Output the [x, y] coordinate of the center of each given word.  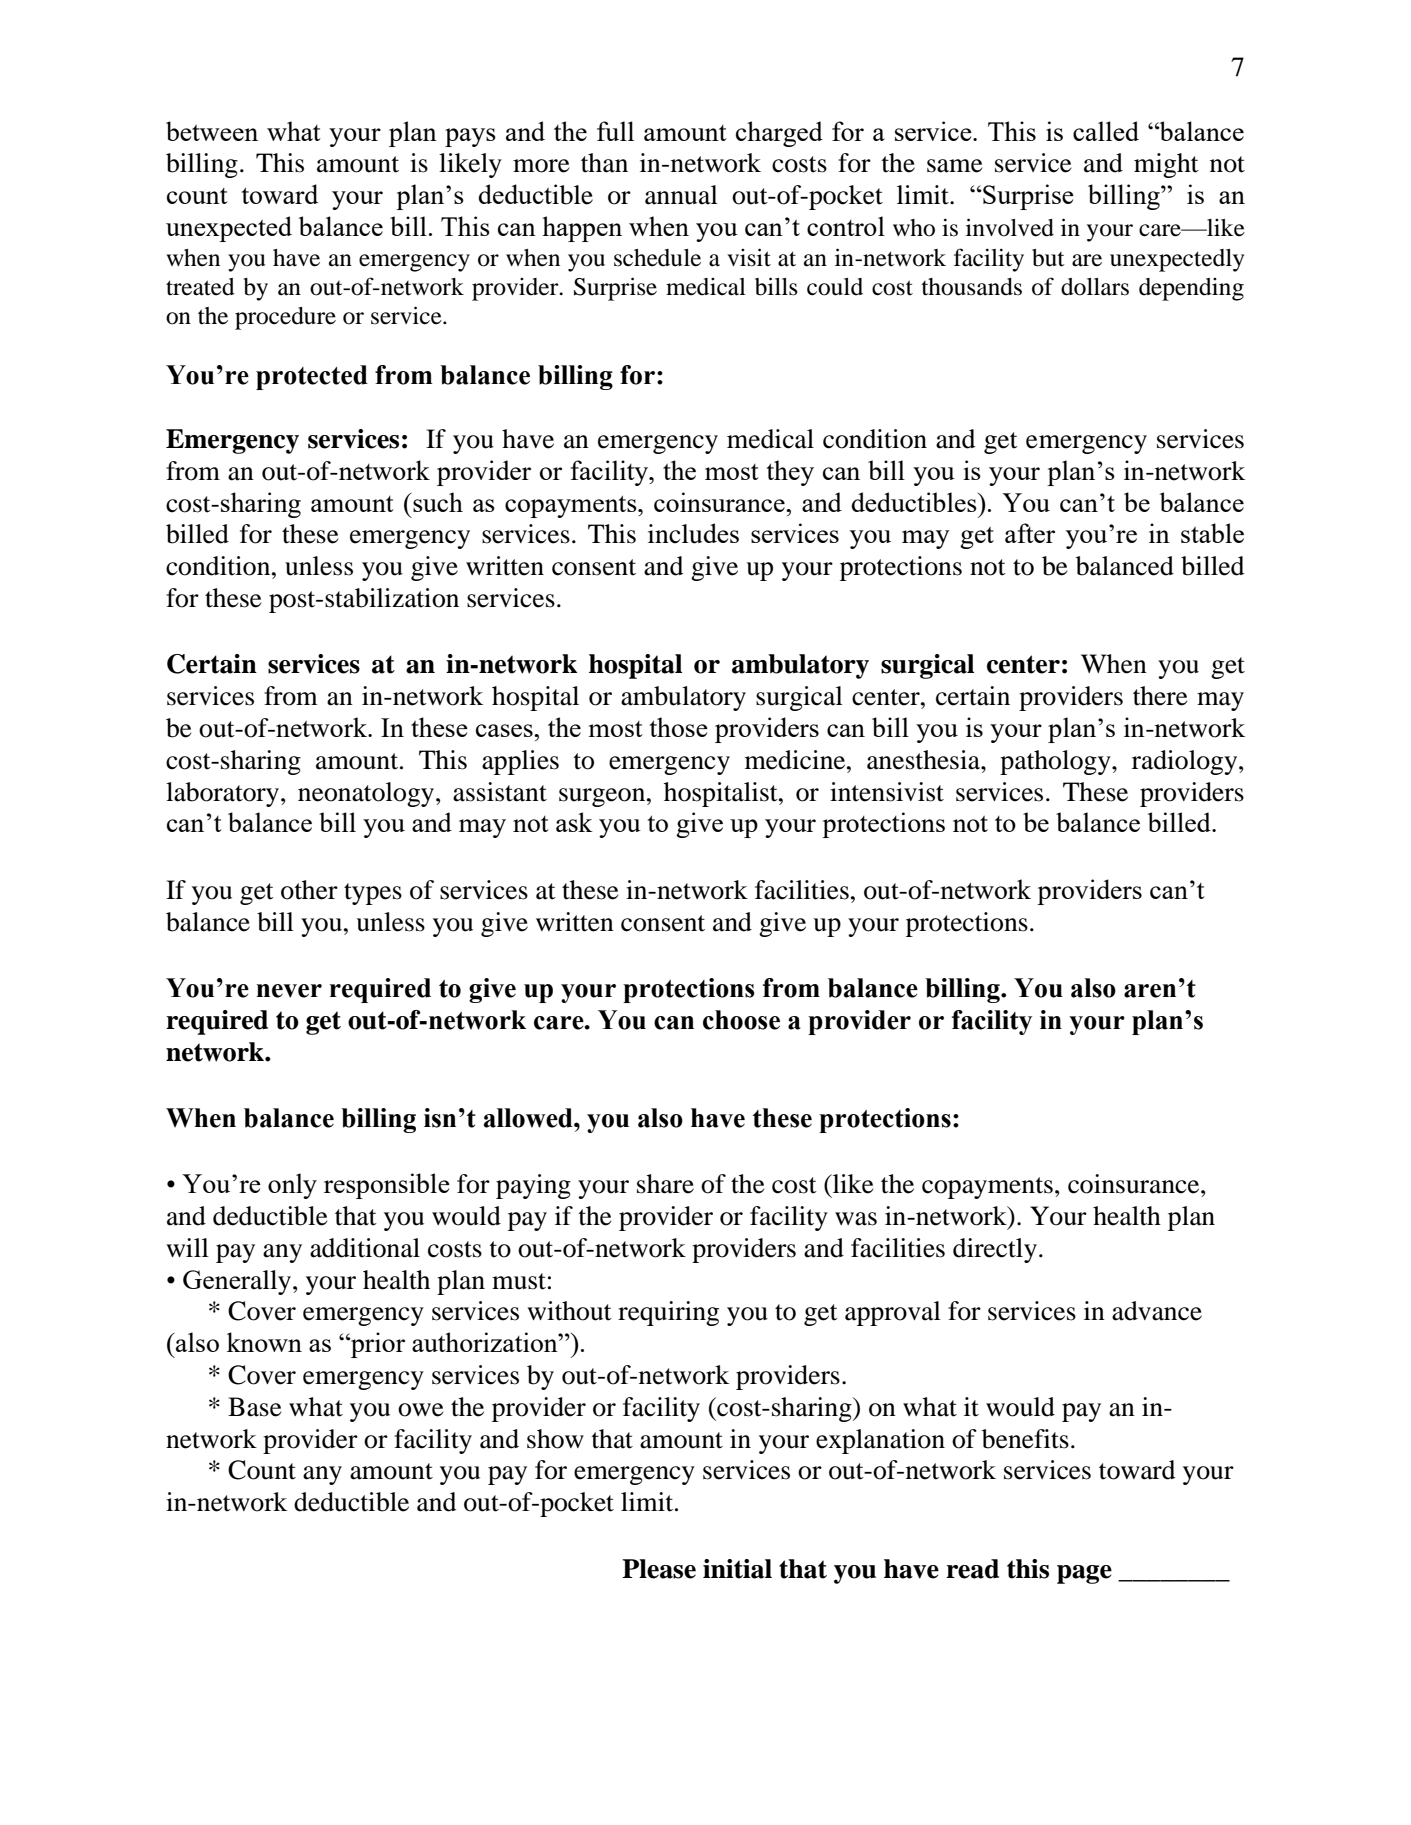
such [437, 502]
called [1106, 131]
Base [254, 1407]
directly [995, 1250]
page [1084, 1574]
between [212, 131]
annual [681, 195]
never [289, 991]
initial [737, 1569]
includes [693, 533]
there [1160, 696]
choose [741, 1020]
